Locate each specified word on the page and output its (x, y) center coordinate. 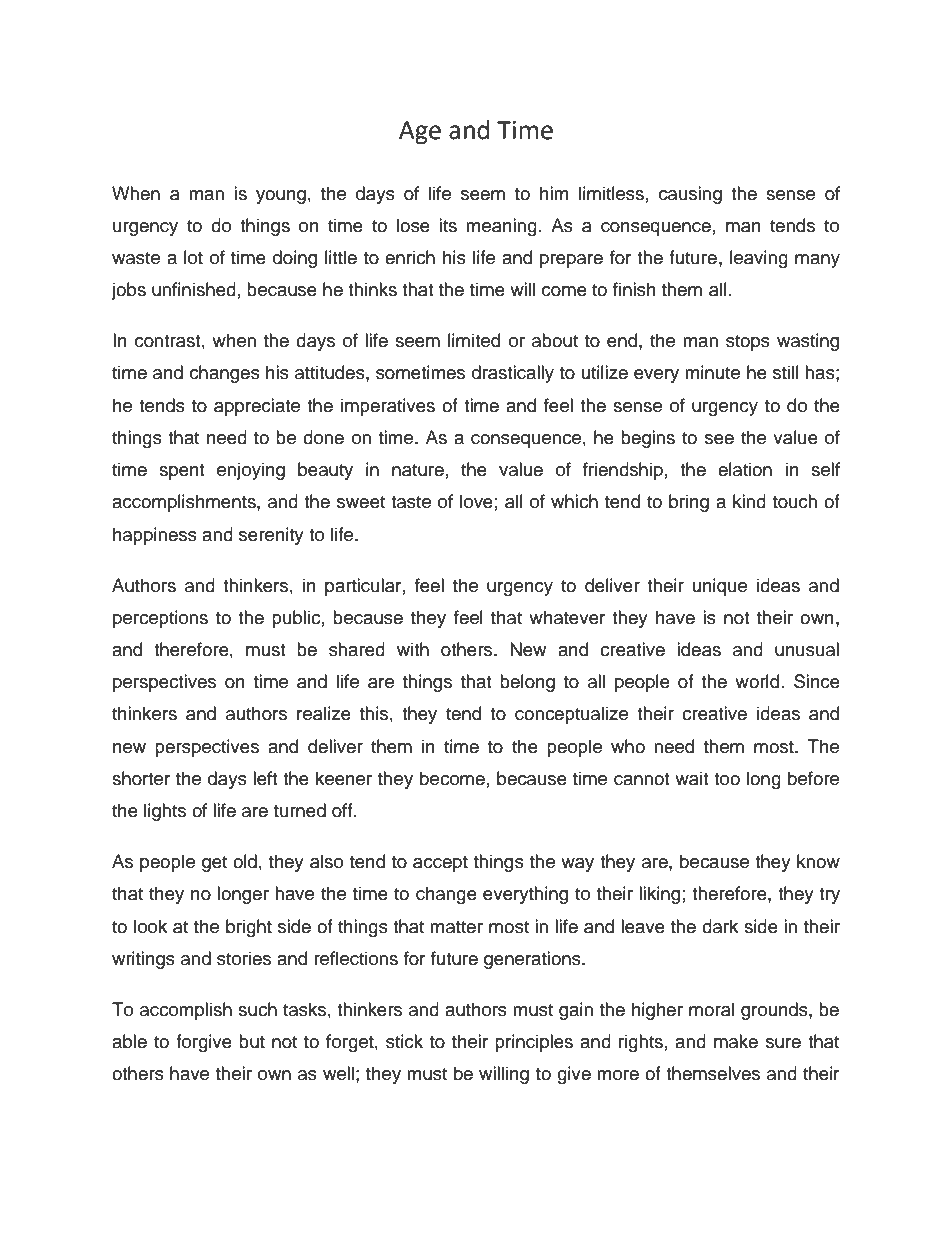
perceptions (160, 619)
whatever (567, 617)
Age (420, 133)
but (252, 1041)
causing (690, 195)
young (281, 197)
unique (720, 587)
